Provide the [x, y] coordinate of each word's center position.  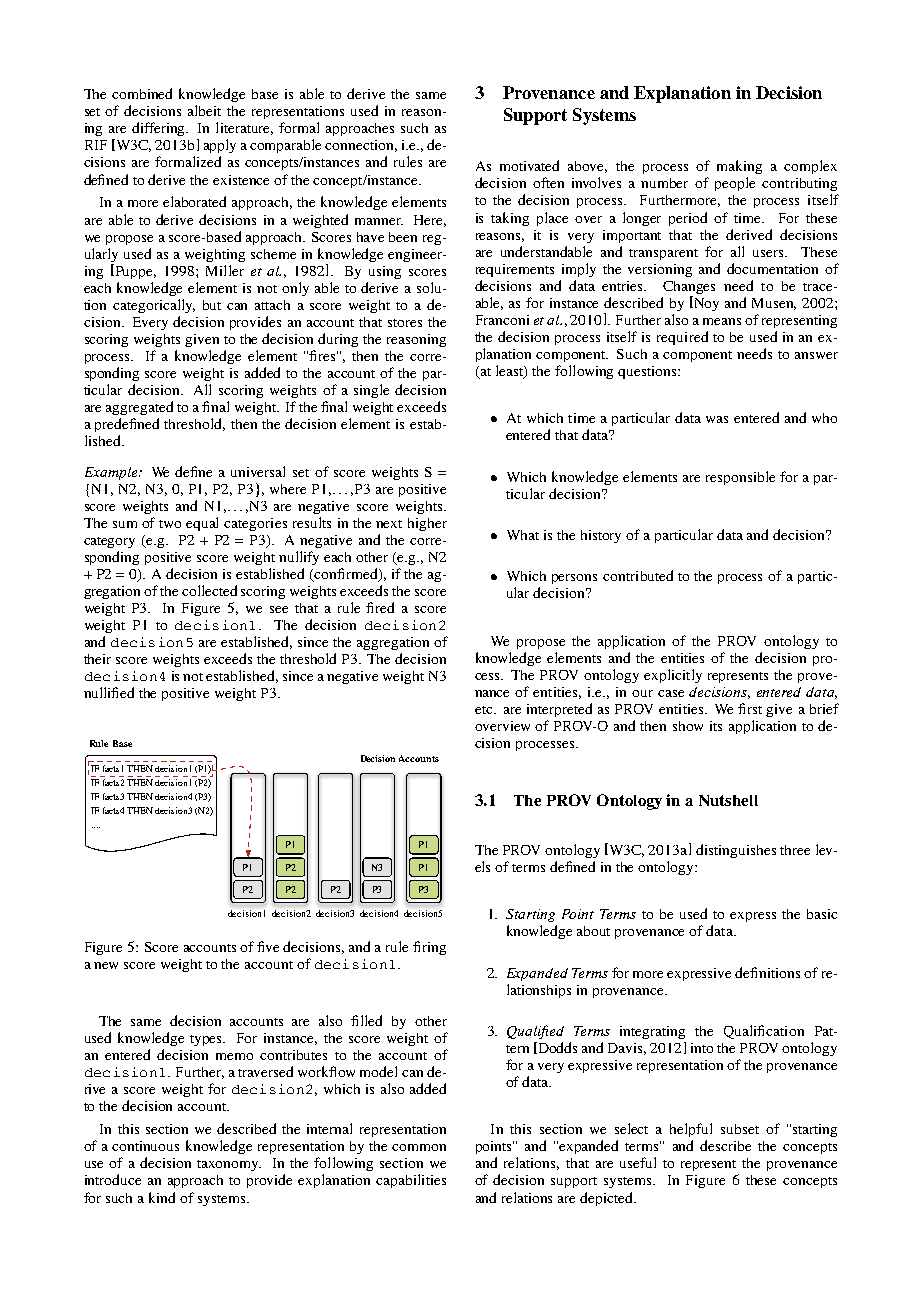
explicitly [673, 676]
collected [209, 590]
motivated [529, 165]
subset [740, 1129]
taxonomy [229, 1165]
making [739, 167]
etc [485, 710]
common [419, 1147]
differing [160, 129]
